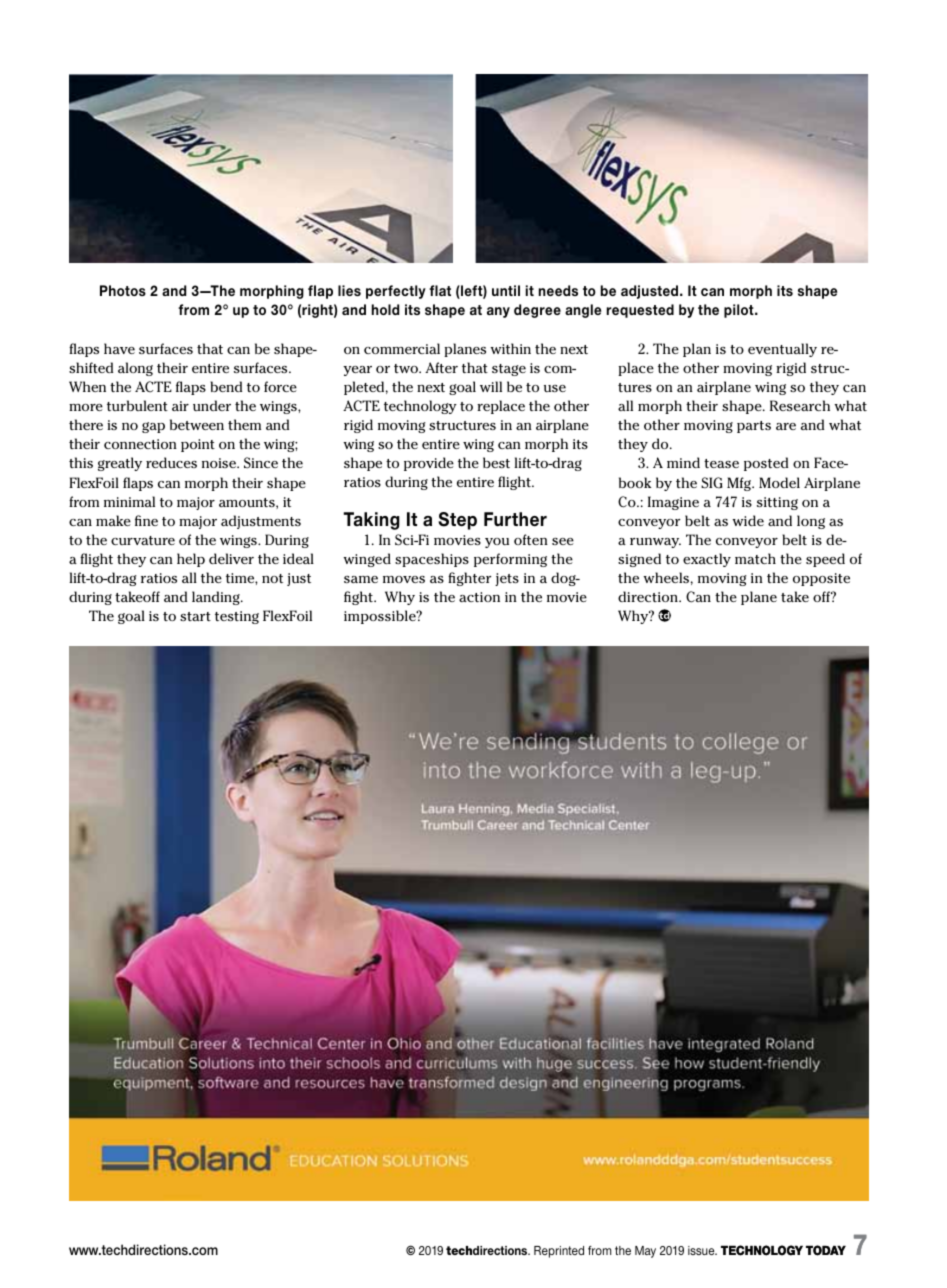 The height and width of the document is (1288, 947). What do you see at coordinates (821, 579) in the document?
I see `opposite` at bounding box center [821, 579].
